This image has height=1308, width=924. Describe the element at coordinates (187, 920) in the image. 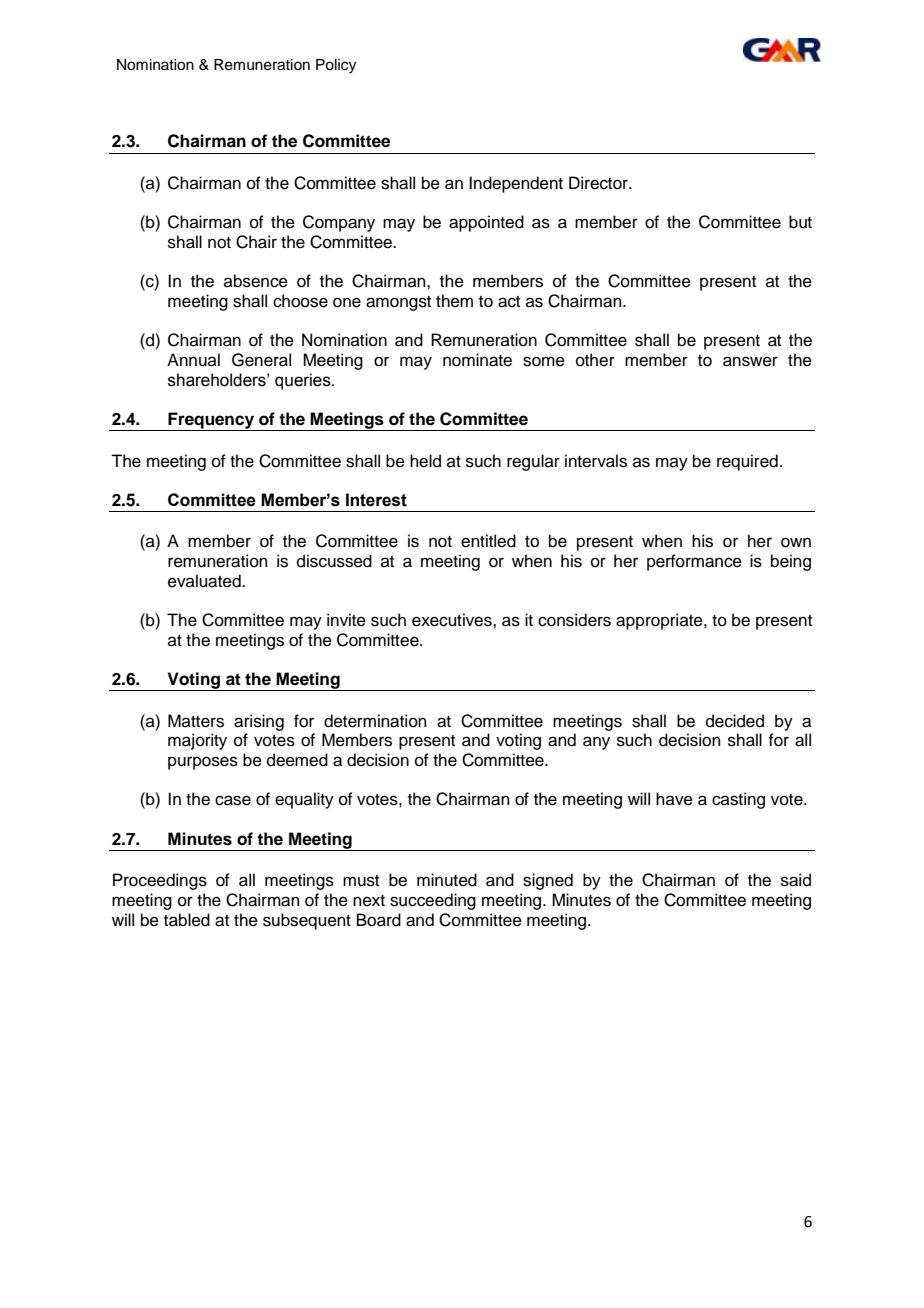

I see `tabled` at that location.
